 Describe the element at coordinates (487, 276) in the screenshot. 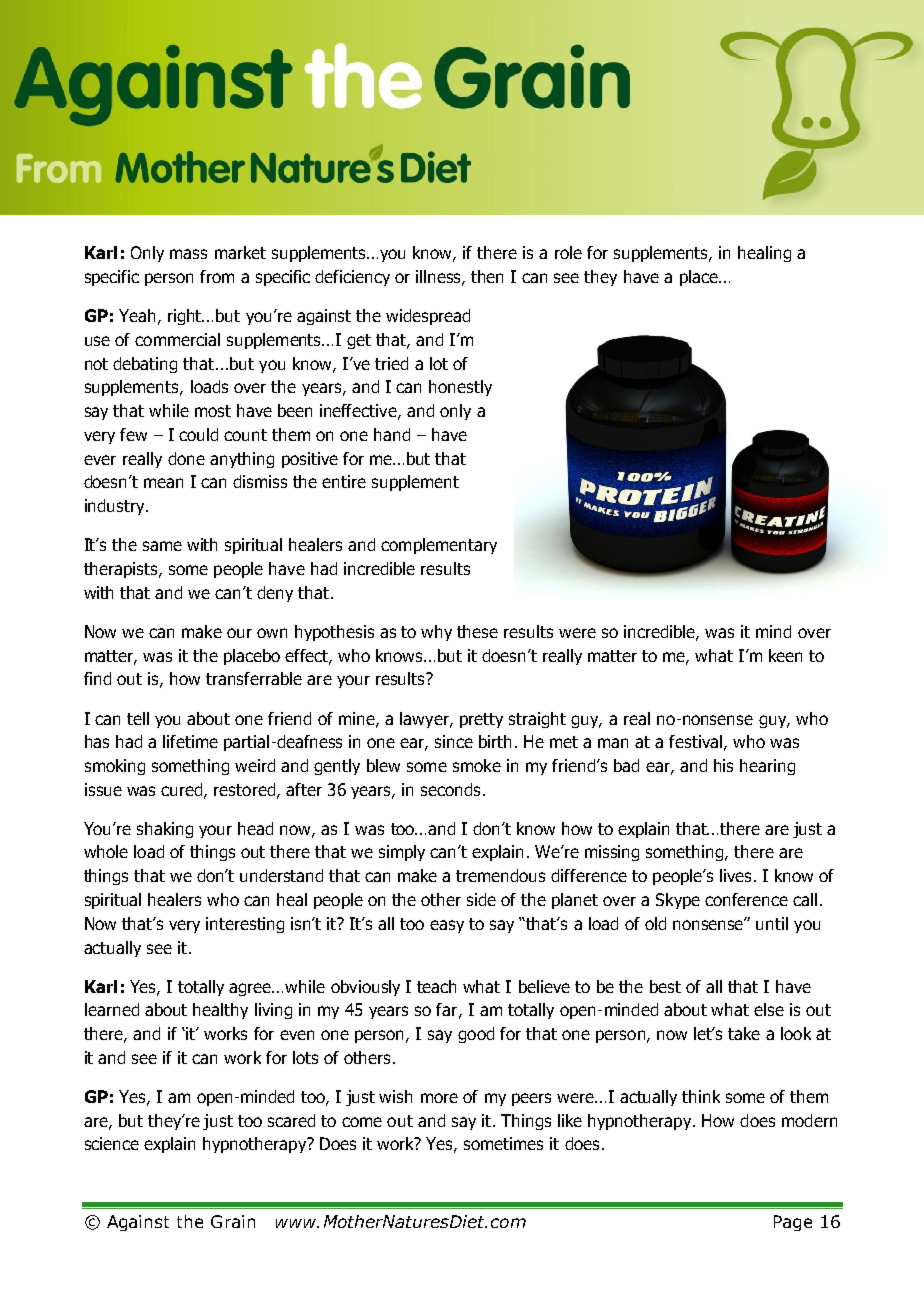

I see `then` at that location.
